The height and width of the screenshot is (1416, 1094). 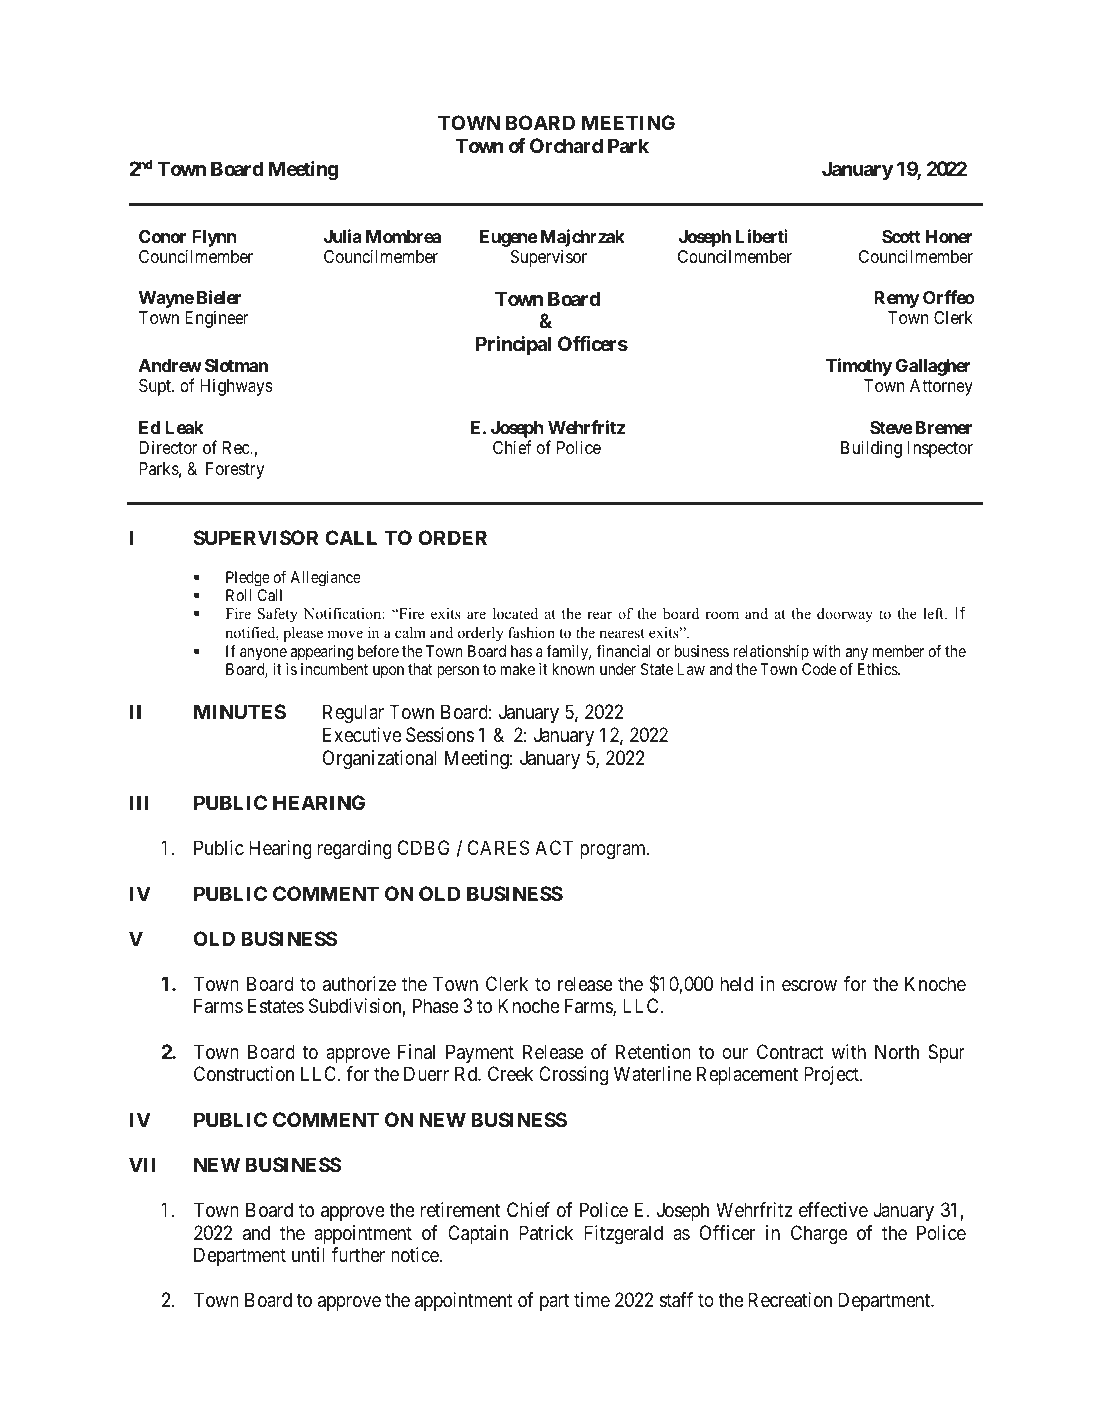 What do you see at coordinates (546, 1233) in the screenshot?
I see `Patrick` at bounding box center [546, 1233].
